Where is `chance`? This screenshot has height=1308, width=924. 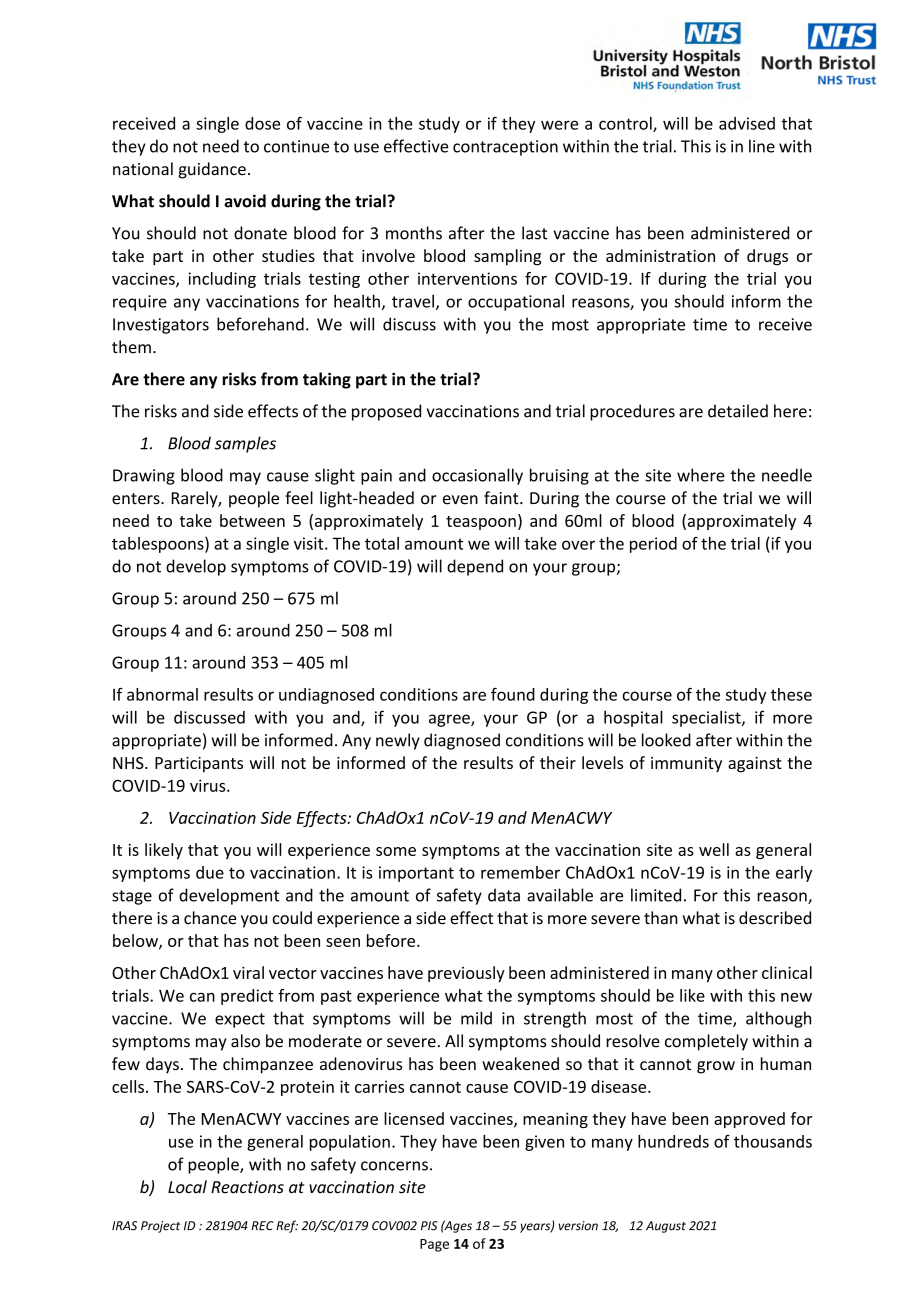
chance is located at coordinates (210, 918).
